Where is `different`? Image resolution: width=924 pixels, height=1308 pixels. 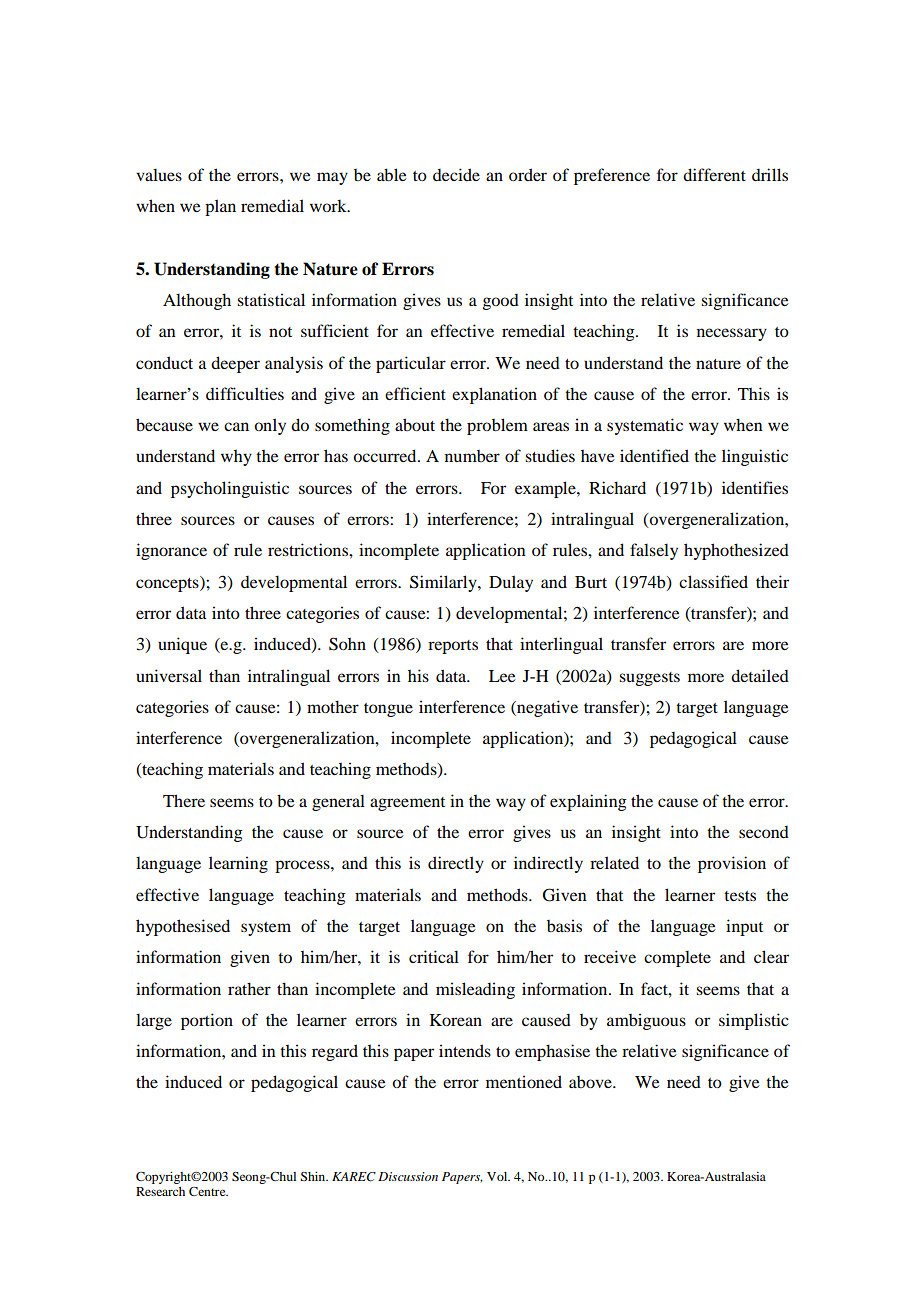 different is located at coordinates (714, 174).
